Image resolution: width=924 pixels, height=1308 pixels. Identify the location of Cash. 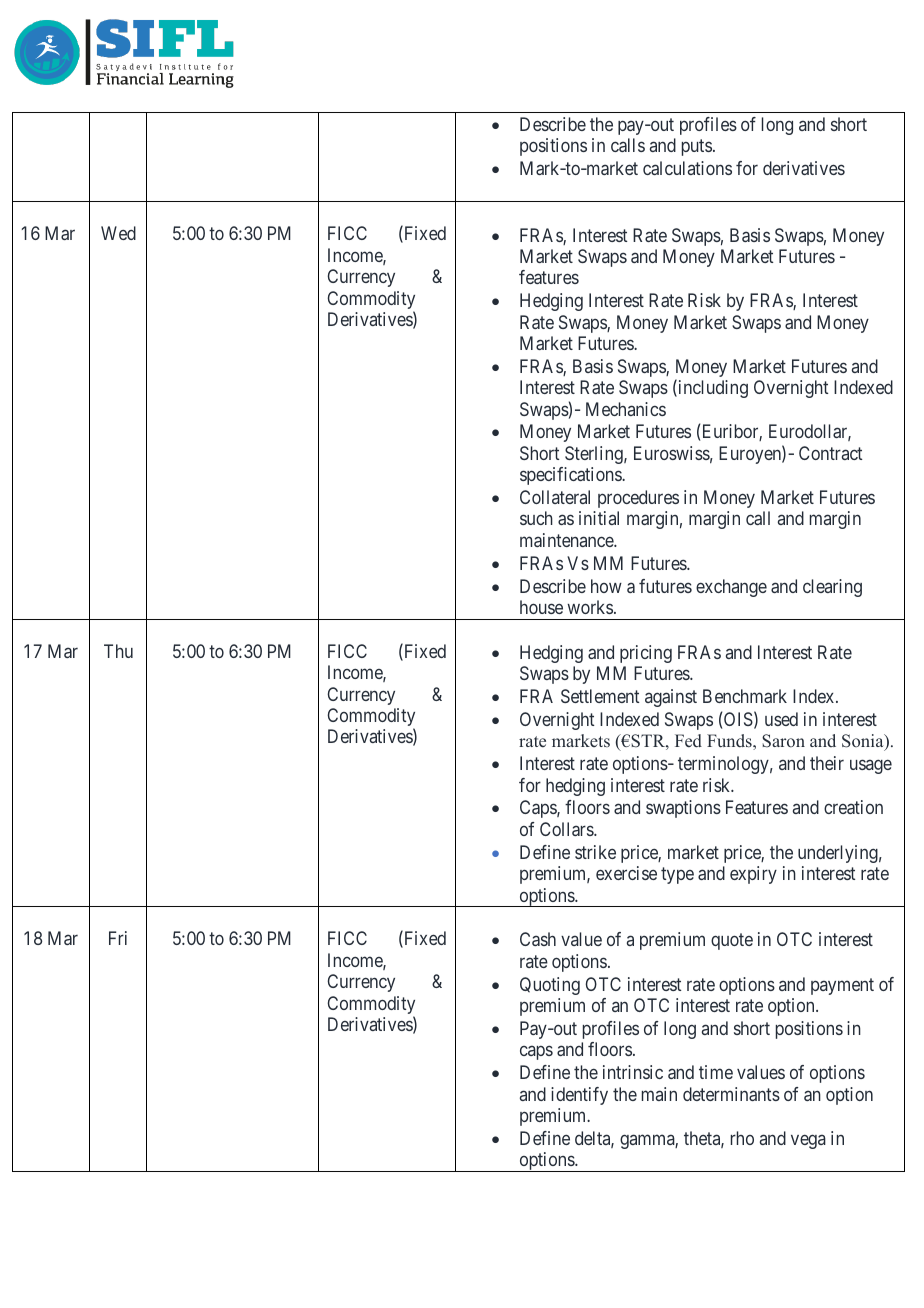
(538, 939).
